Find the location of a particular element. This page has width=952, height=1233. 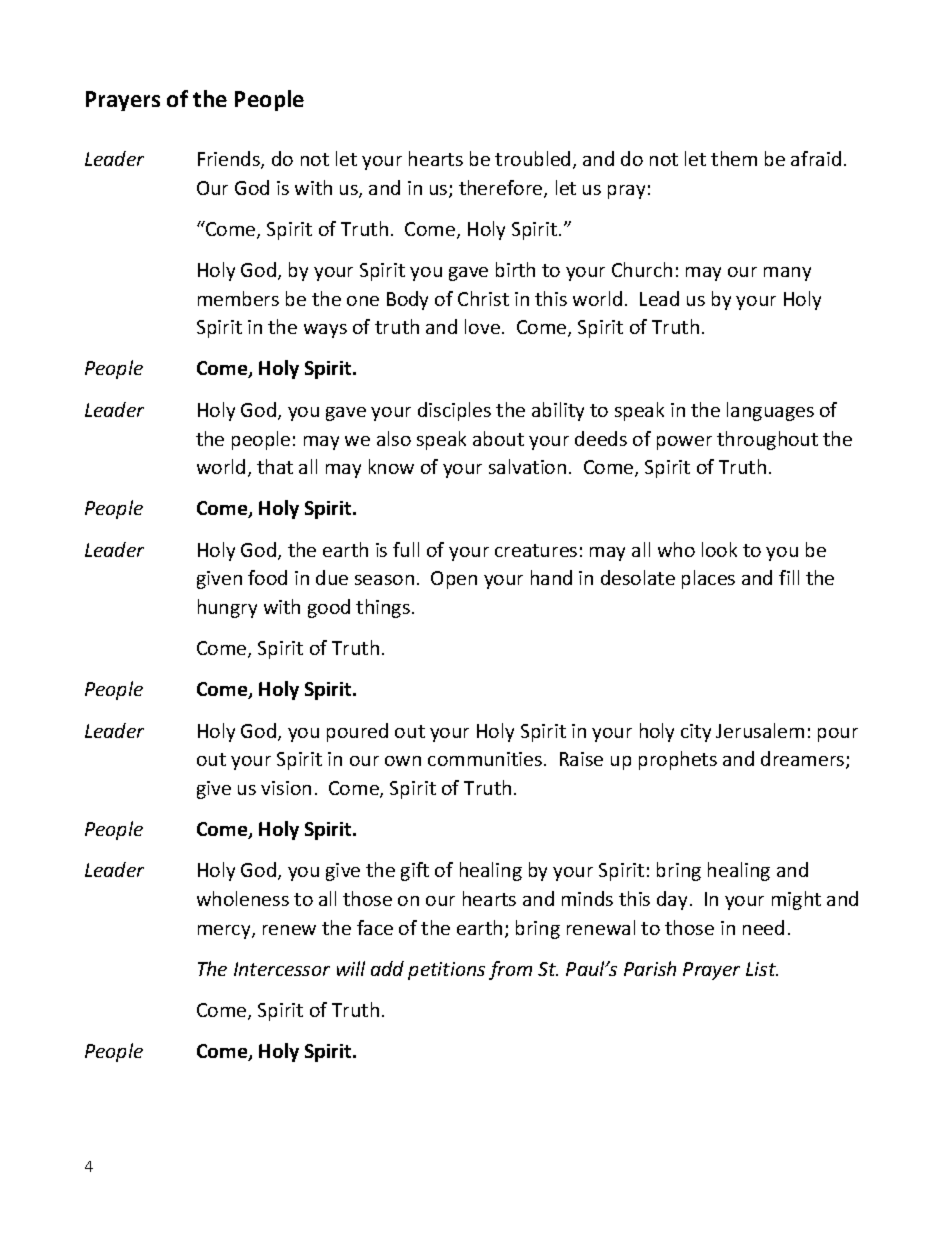

communities is located at coordinates (486, 759).
